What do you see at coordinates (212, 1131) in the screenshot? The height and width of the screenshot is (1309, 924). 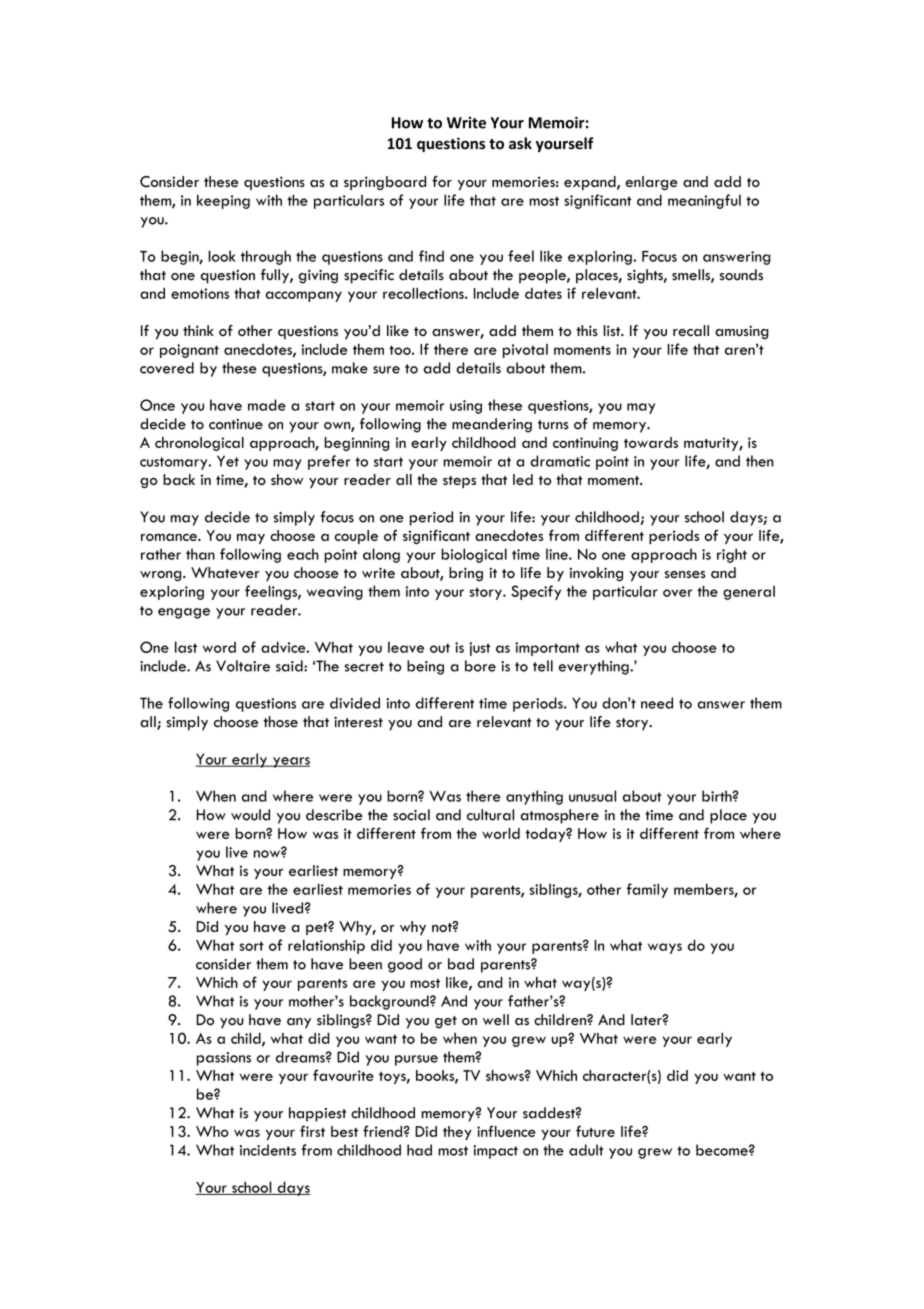 I see `Who` at bounding box center [212, 1131].
